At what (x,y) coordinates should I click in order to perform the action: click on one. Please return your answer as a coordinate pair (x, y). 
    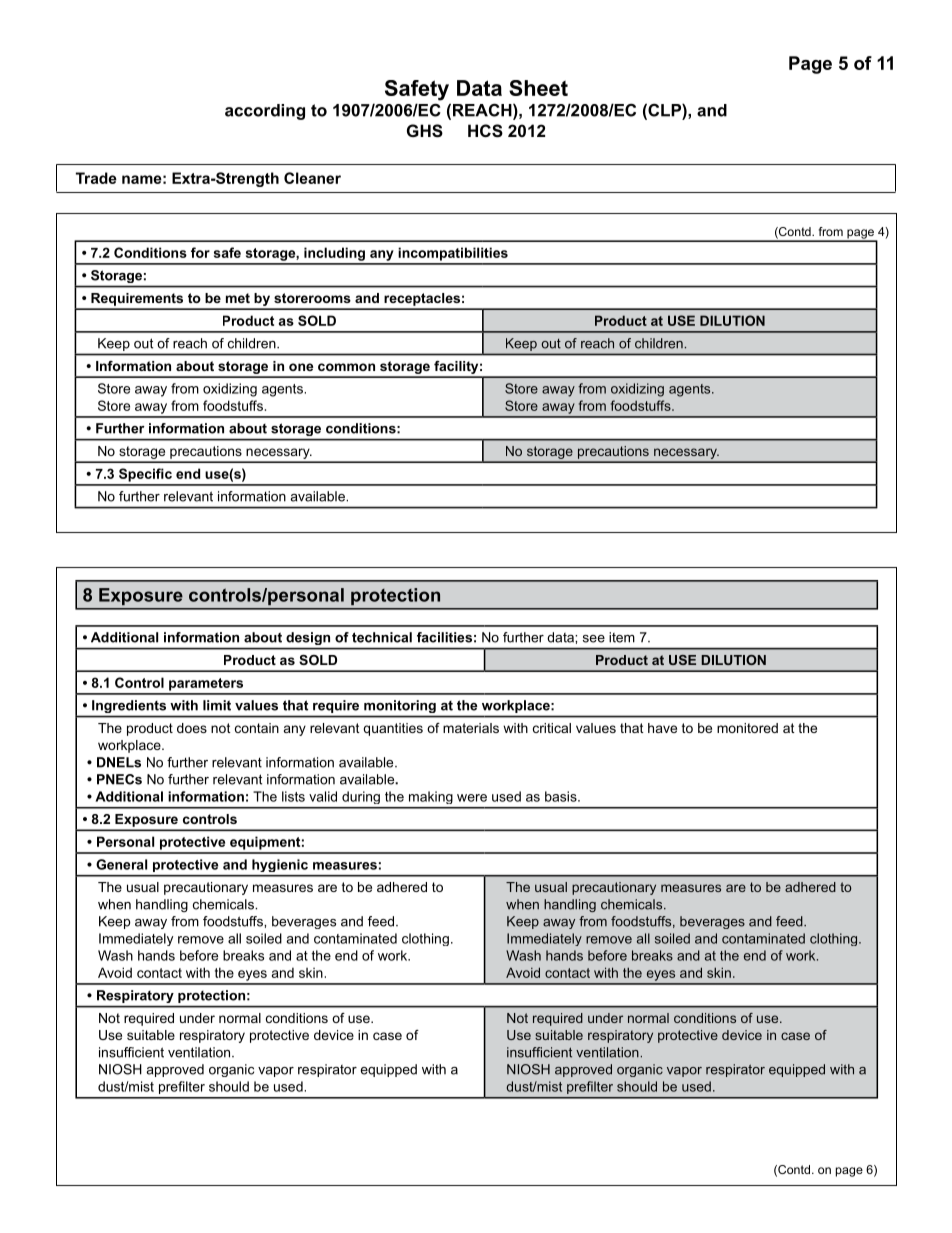
    Looking at the image, I should click on (301, 367).
